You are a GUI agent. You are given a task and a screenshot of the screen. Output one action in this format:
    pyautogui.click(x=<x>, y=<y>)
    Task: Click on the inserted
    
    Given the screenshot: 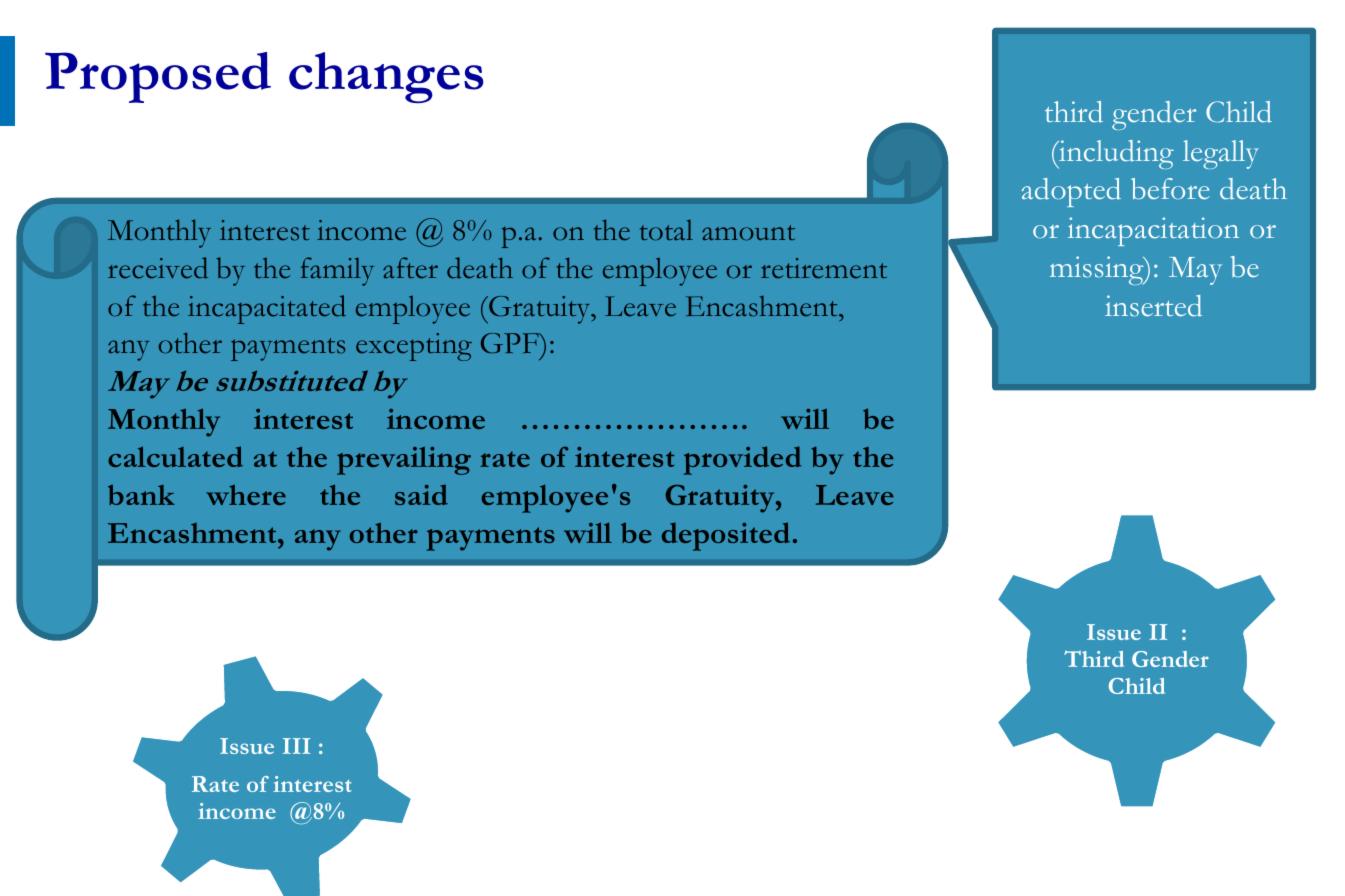 What is the action you would take?
    pyautogui.click(x=1153, y=306)
